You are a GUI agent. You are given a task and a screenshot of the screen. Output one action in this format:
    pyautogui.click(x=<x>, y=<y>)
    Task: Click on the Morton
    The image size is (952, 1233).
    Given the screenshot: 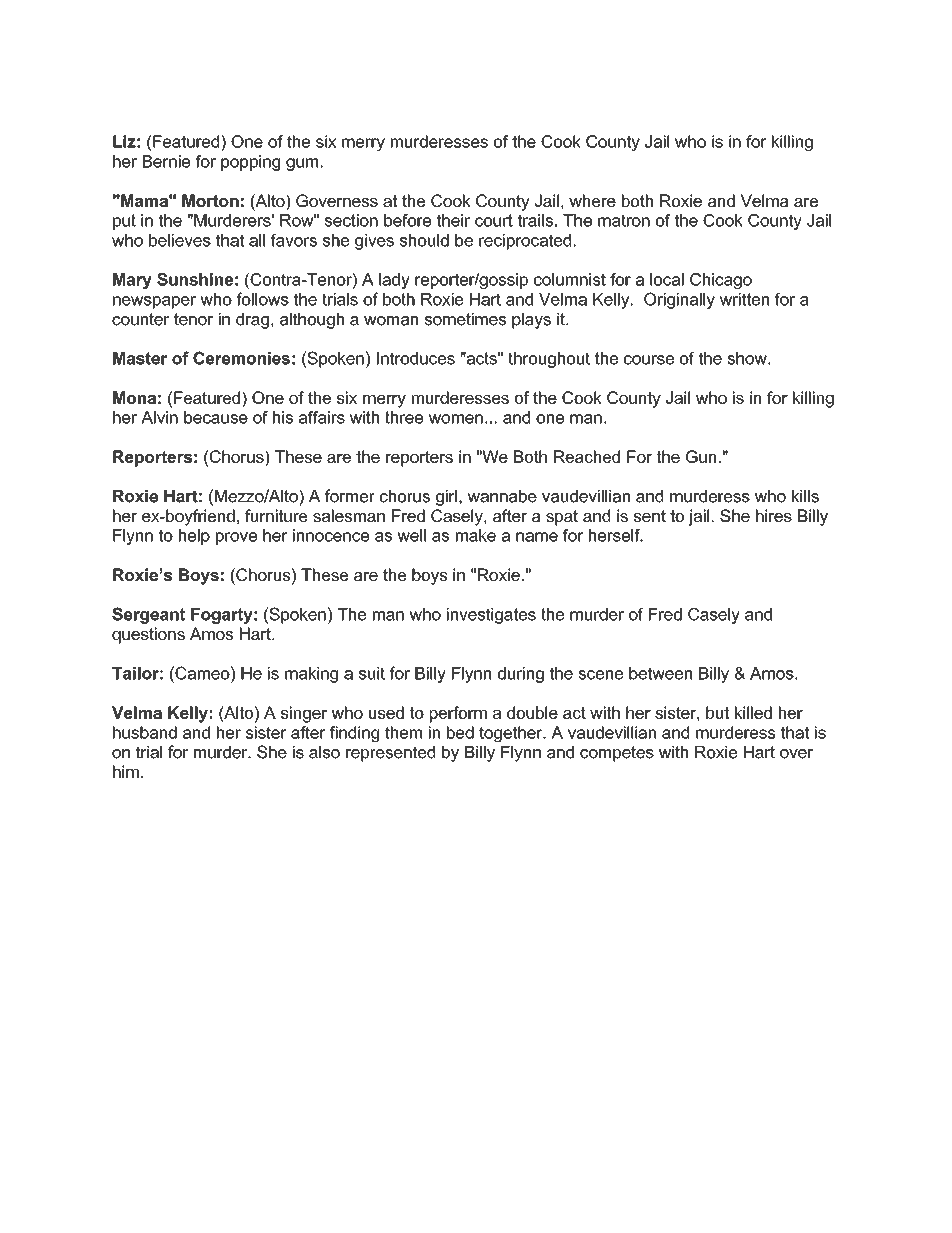 What is the action you would take?
    pyautogui.click(x=210, y=200)
